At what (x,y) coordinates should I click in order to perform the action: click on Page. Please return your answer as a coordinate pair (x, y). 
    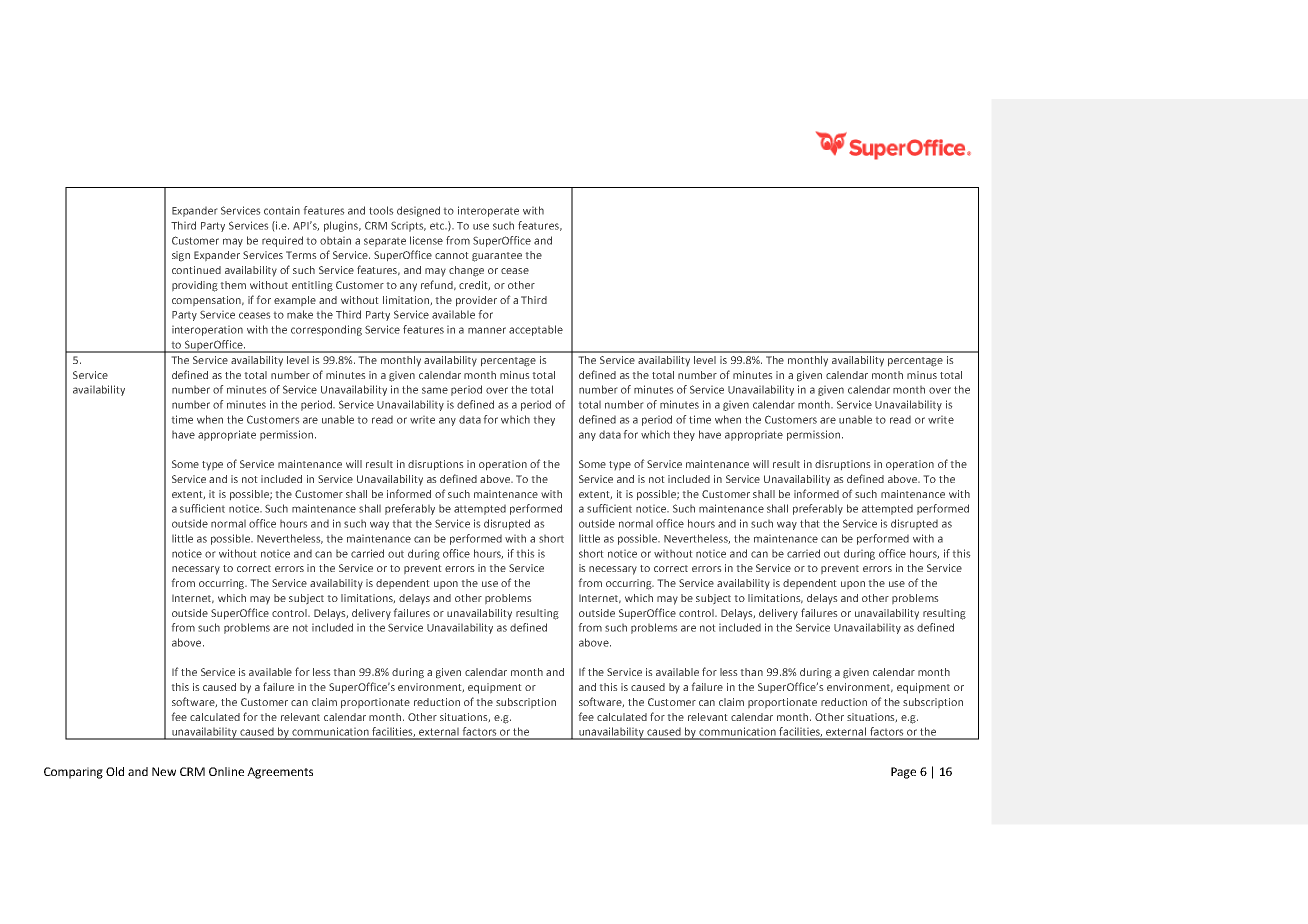
    Looking at the image, I should click on (903, 773).
